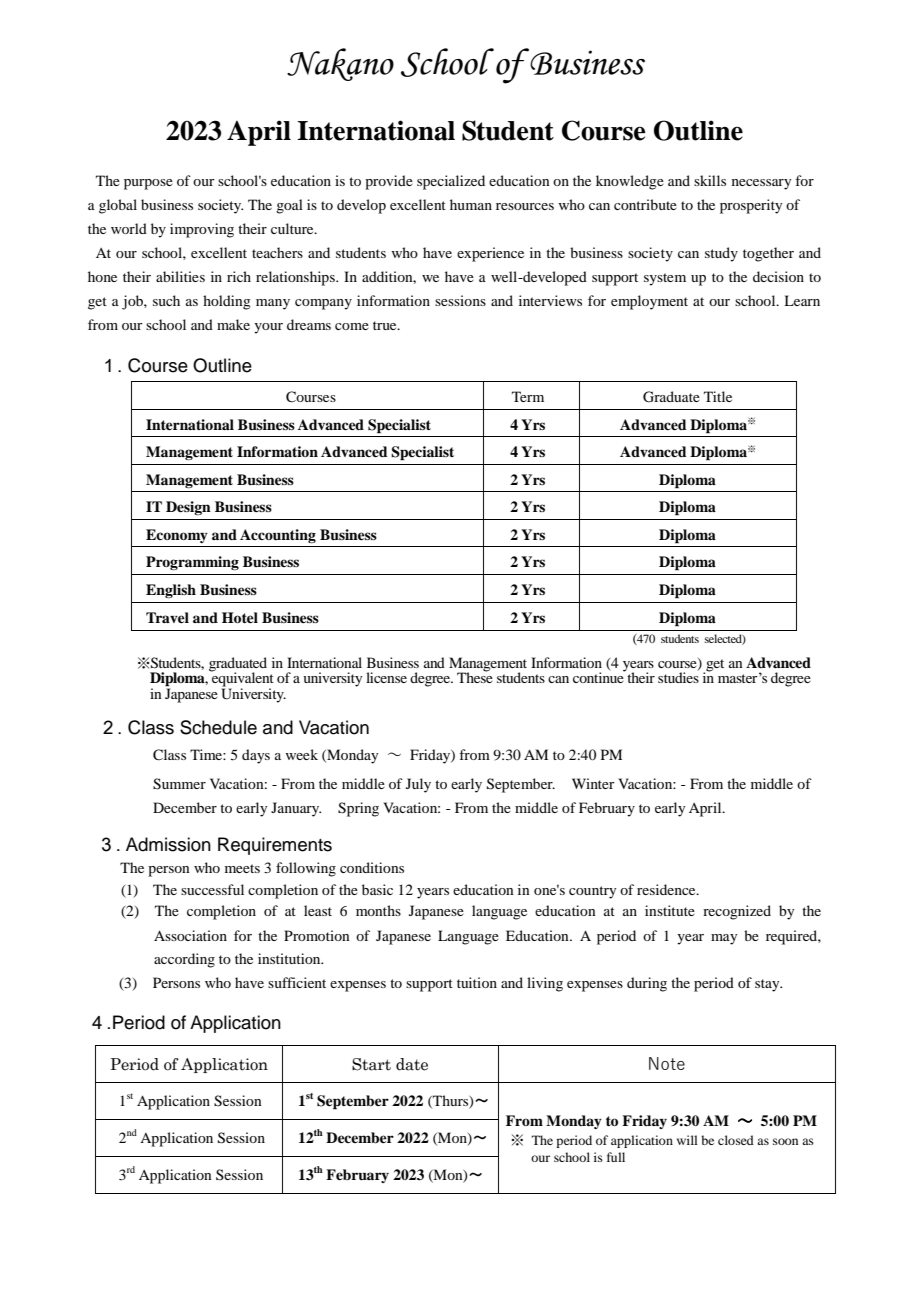 This page has height=1308, width=924. I want to click on Title, so click(718, 396).
